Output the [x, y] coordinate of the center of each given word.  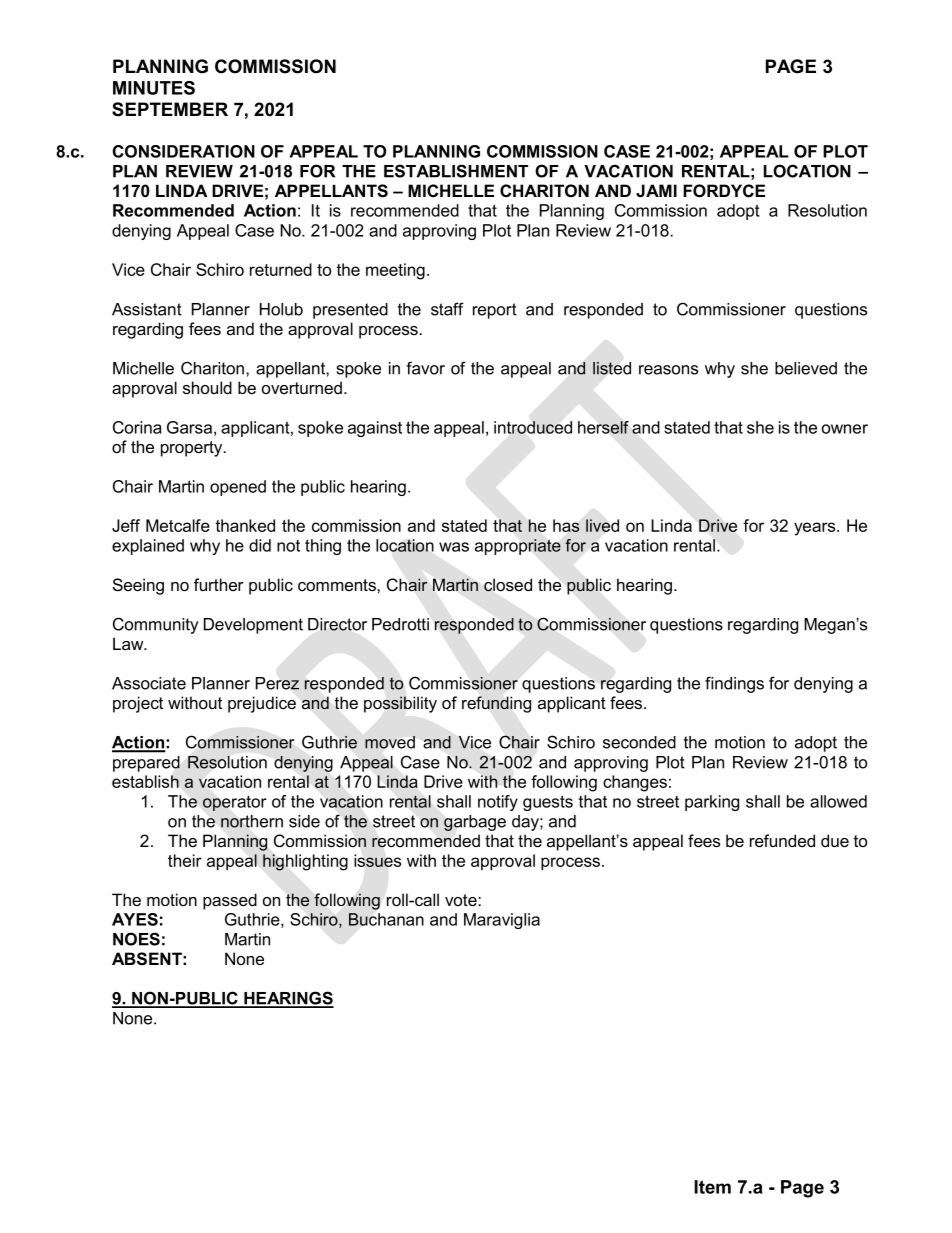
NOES [136, 939]
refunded [782, 840]
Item [712, 1187]
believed [806, 368]
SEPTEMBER [170, 109]
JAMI [656, 191]
